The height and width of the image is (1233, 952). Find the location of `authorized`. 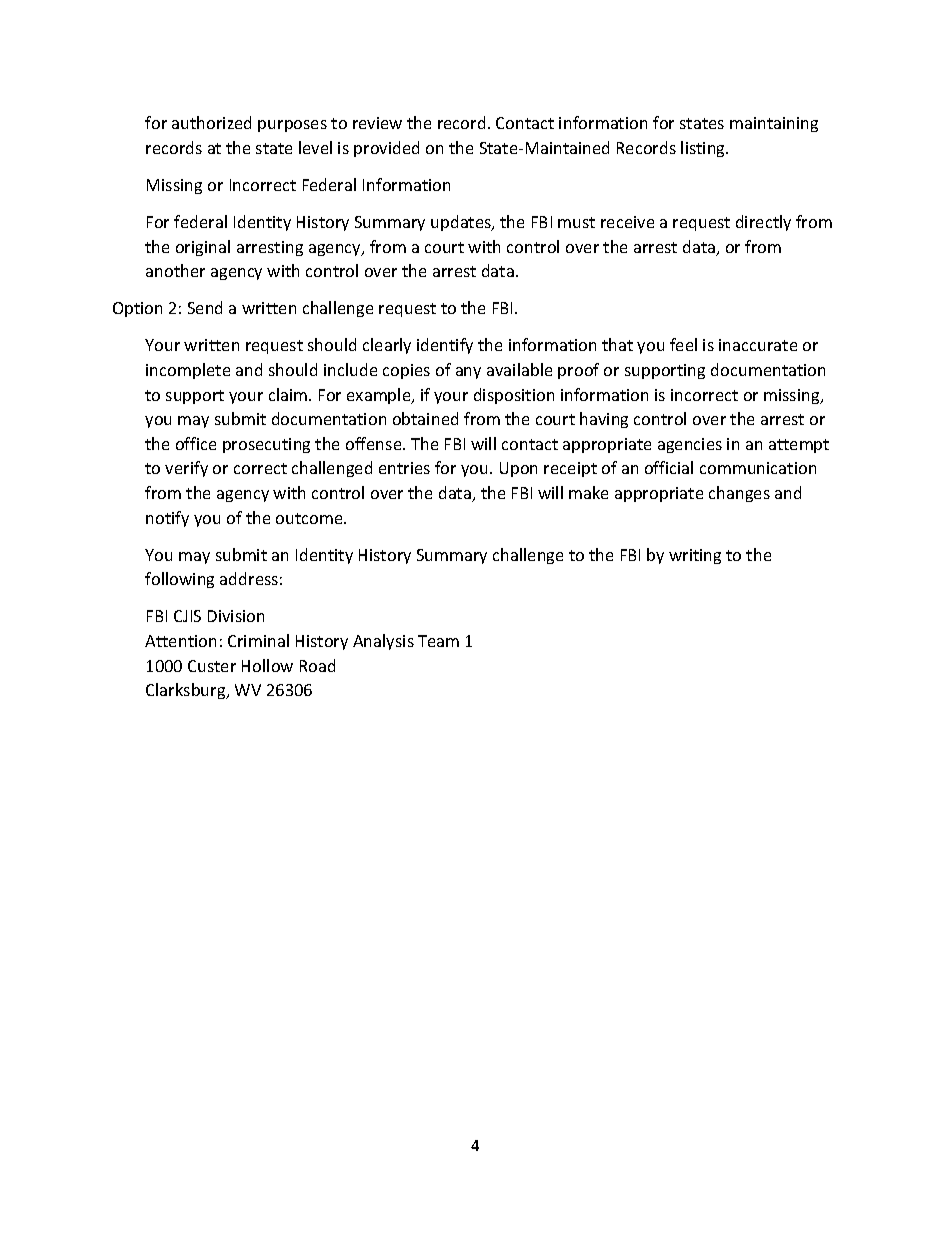

authorized is located at coordinates (211, 122).
